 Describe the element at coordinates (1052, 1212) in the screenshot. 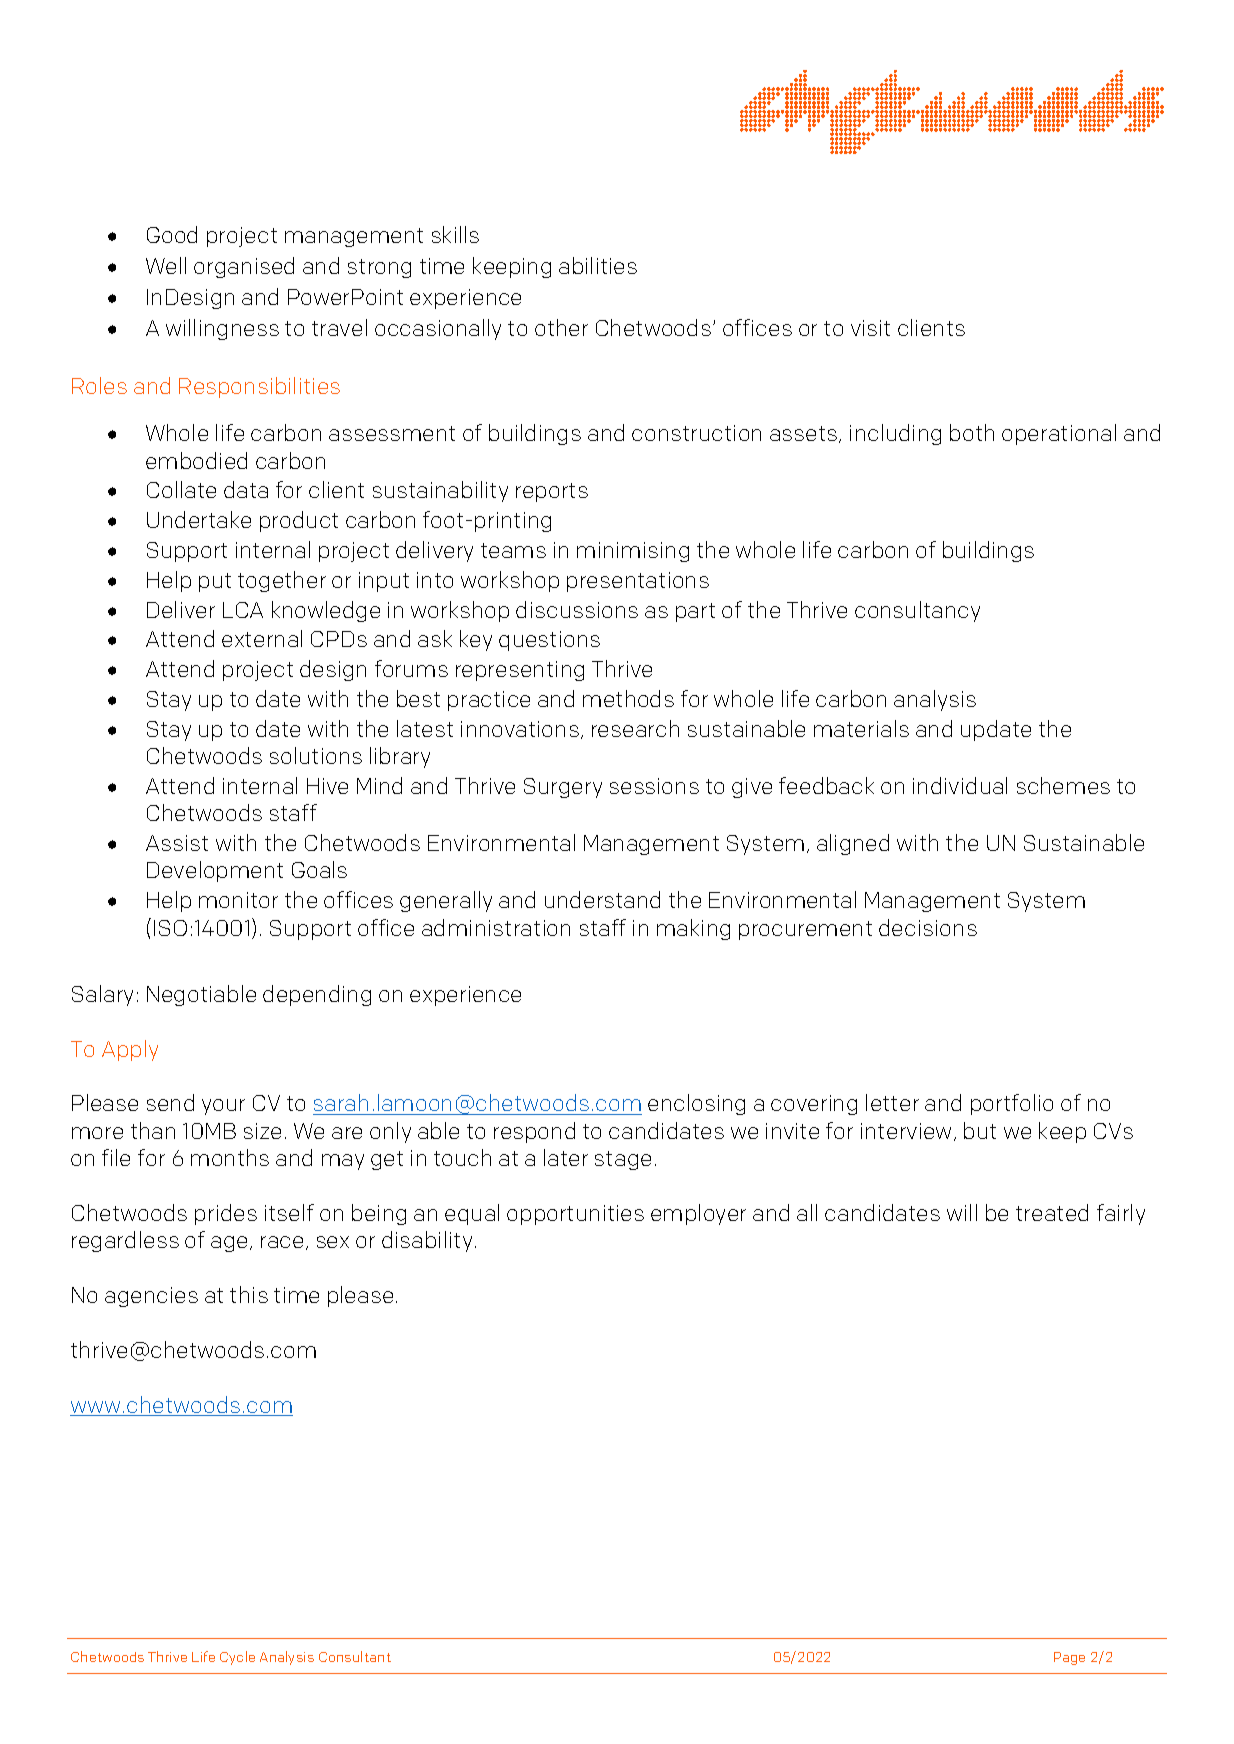

I see `treated` at that location.
